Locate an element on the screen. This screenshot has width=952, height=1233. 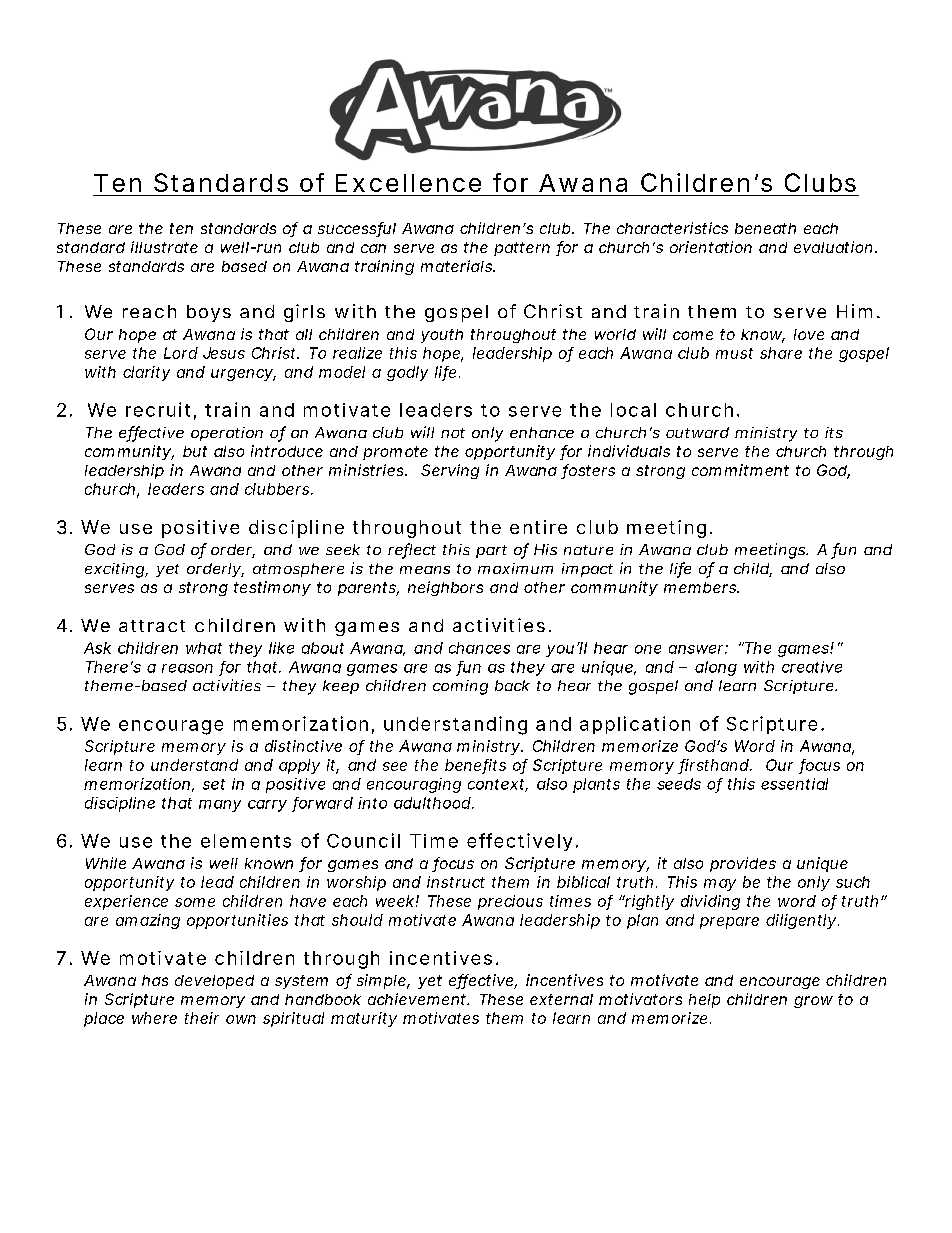
grow is located at coordinates (813, 1002).
